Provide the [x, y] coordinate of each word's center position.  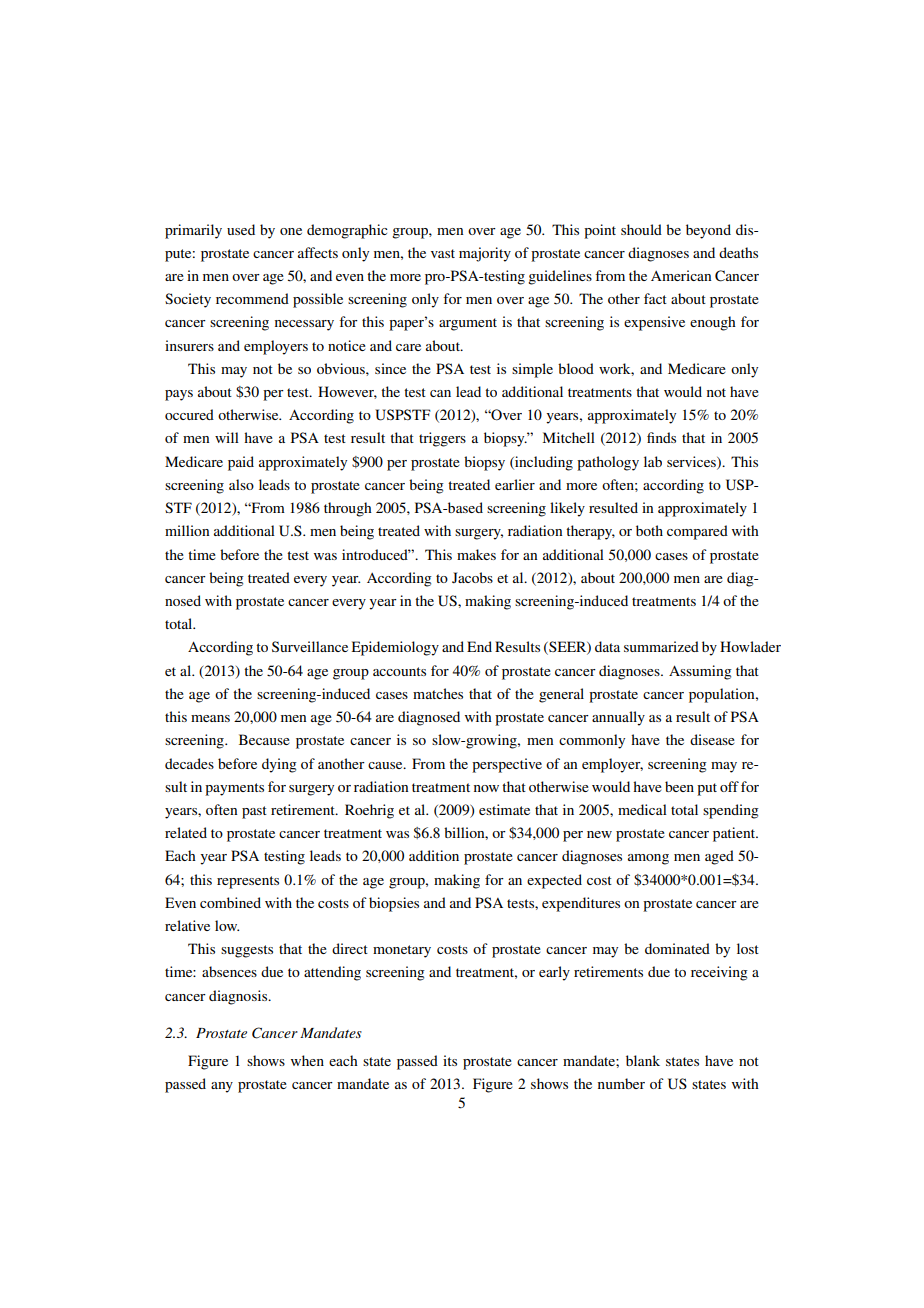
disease [712, 739]
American [681, 275]
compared [697, 532]
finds [661, 437]
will [227, 437]
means [210, 718]
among [648, 859]
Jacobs [472, 577]
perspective [507, 765]
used [241, 229]
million [187, 530]
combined [230, 902]
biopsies [394, 904]
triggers [442, 439]
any [222, 1087]
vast [443, 253]
